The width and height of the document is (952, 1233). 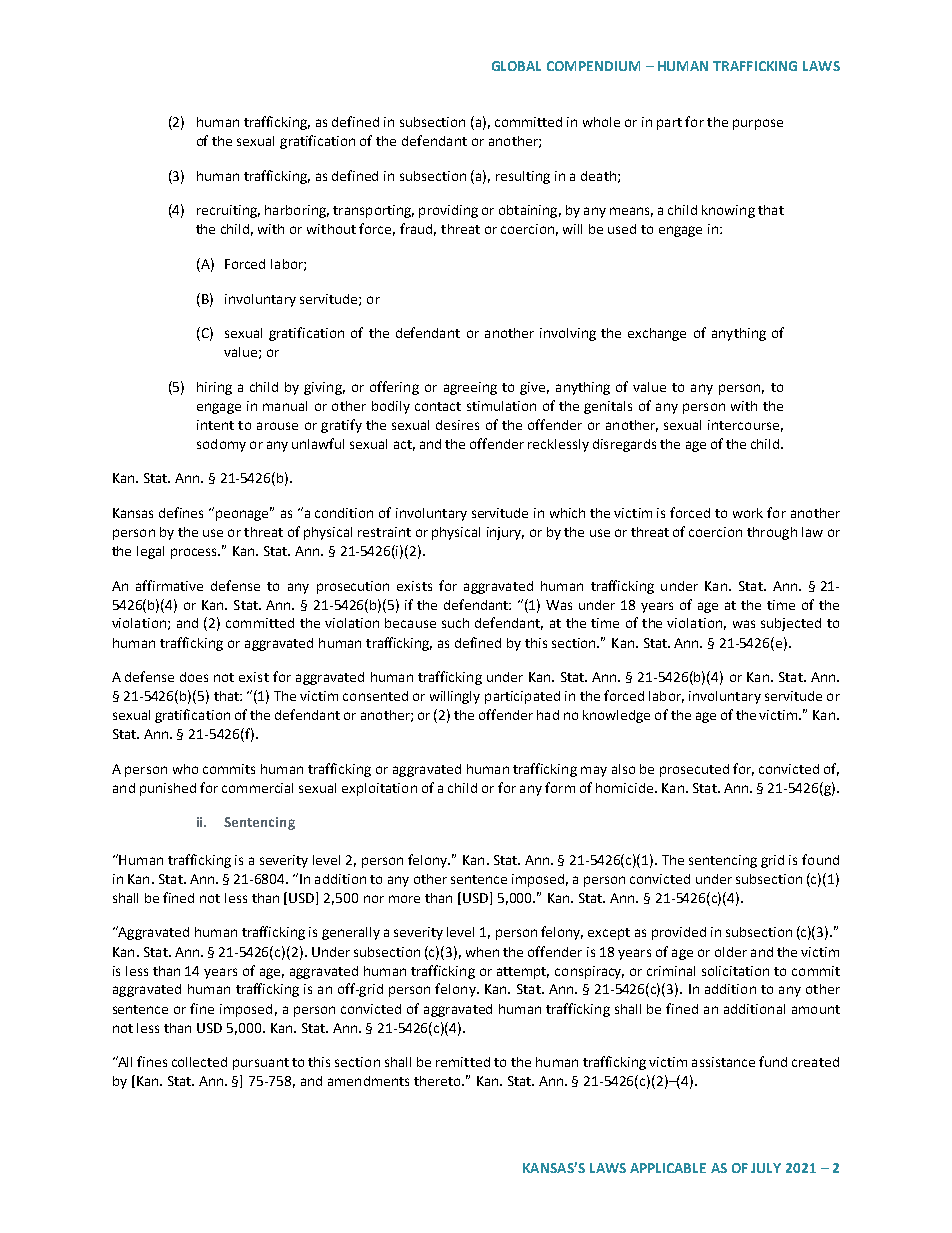 What do you see at coordinates (214, 388) in the document?
I see `hiring` at bounding box center [214, 388].
